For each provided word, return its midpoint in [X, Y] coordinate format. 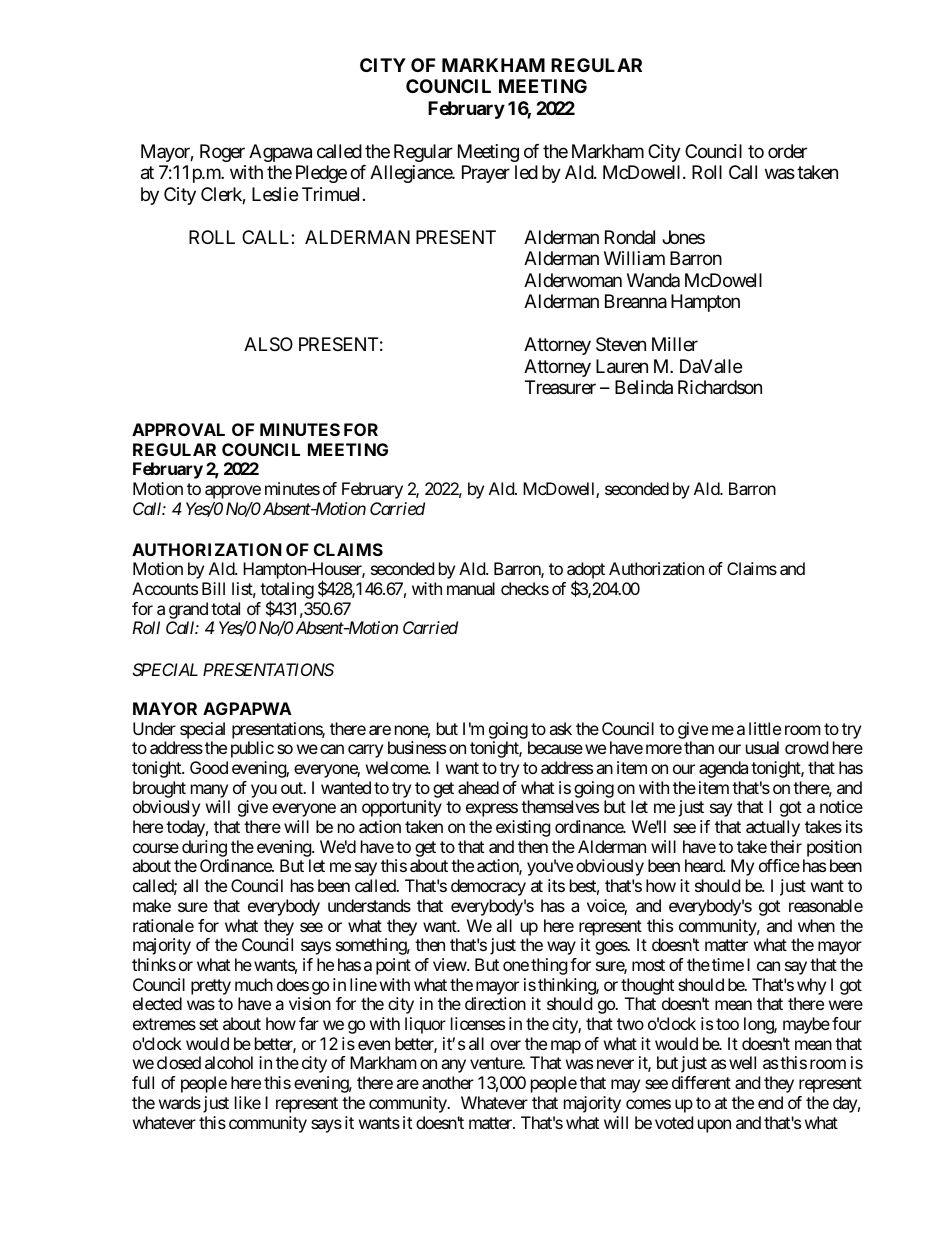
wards [180, 1102]
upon [714, 1126]
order [787, 151]
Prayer [486, 174]
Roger [222, 153]
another [448, 1082]
